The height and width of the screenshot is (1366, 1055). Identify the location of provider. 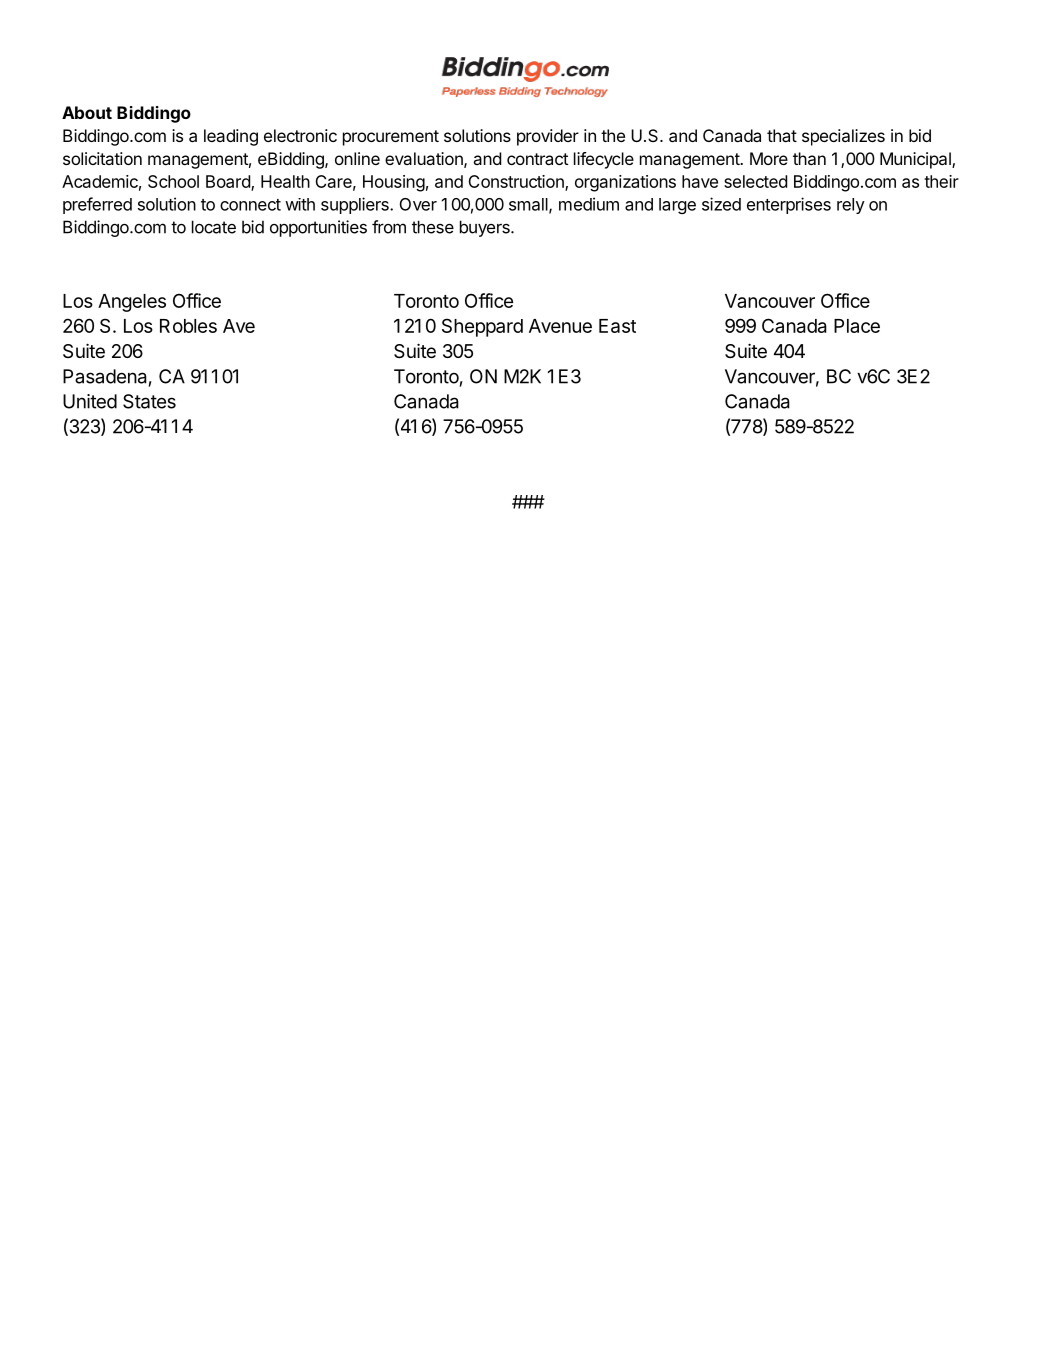
(548, 137).
